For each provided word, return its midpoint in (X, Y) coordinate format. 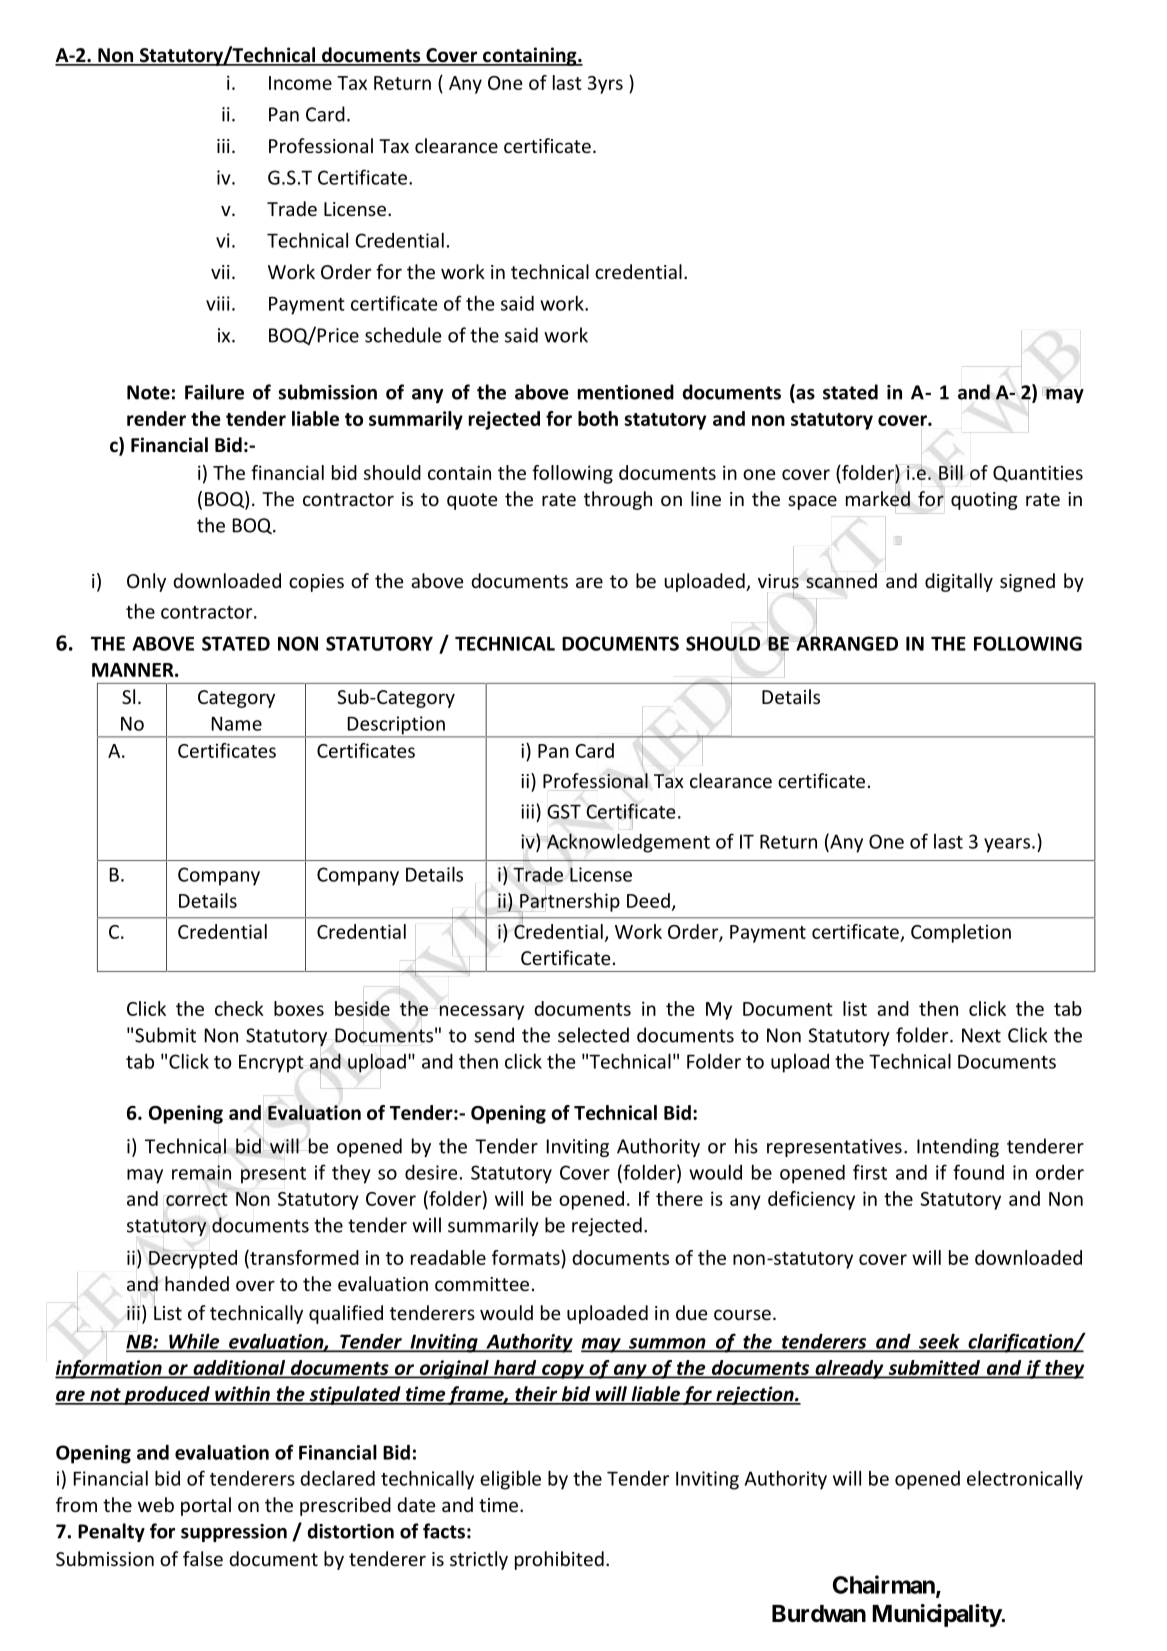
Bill (951, 472)
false (203, 1558)
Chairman (885, 1585)
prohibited (559, 1560)
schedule (403, 335)
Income (300, 83)
